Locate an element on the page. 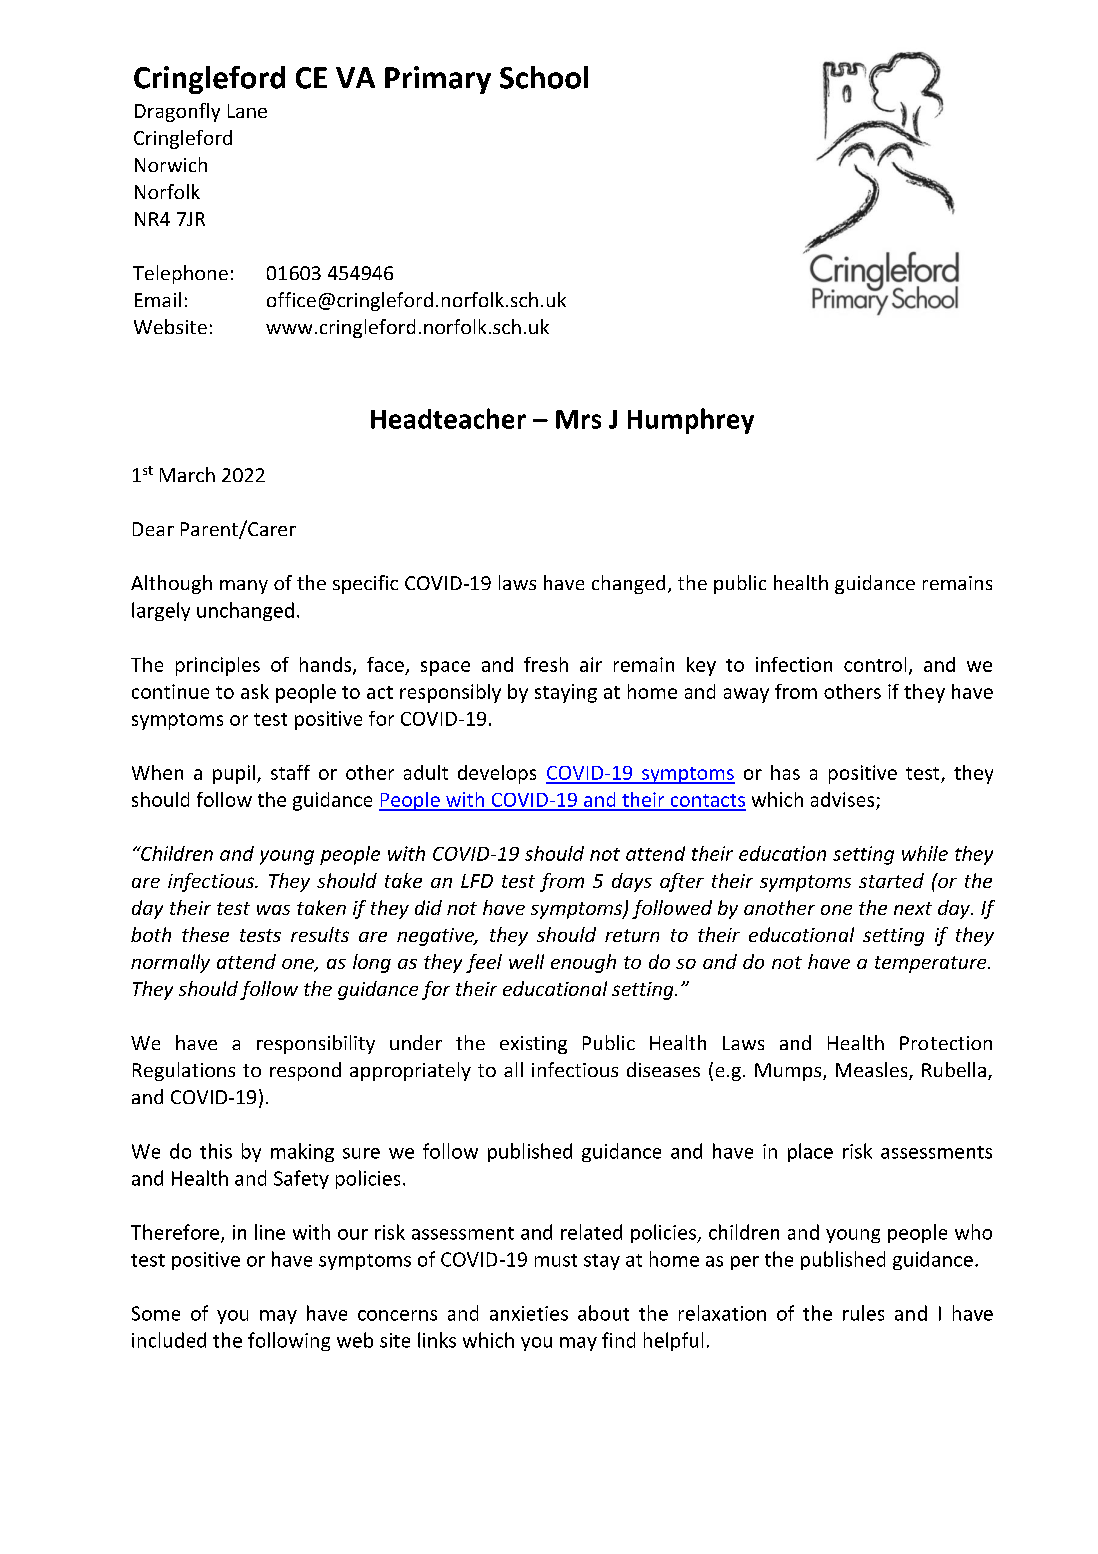  Lane is located at coordinates (247, 111).
